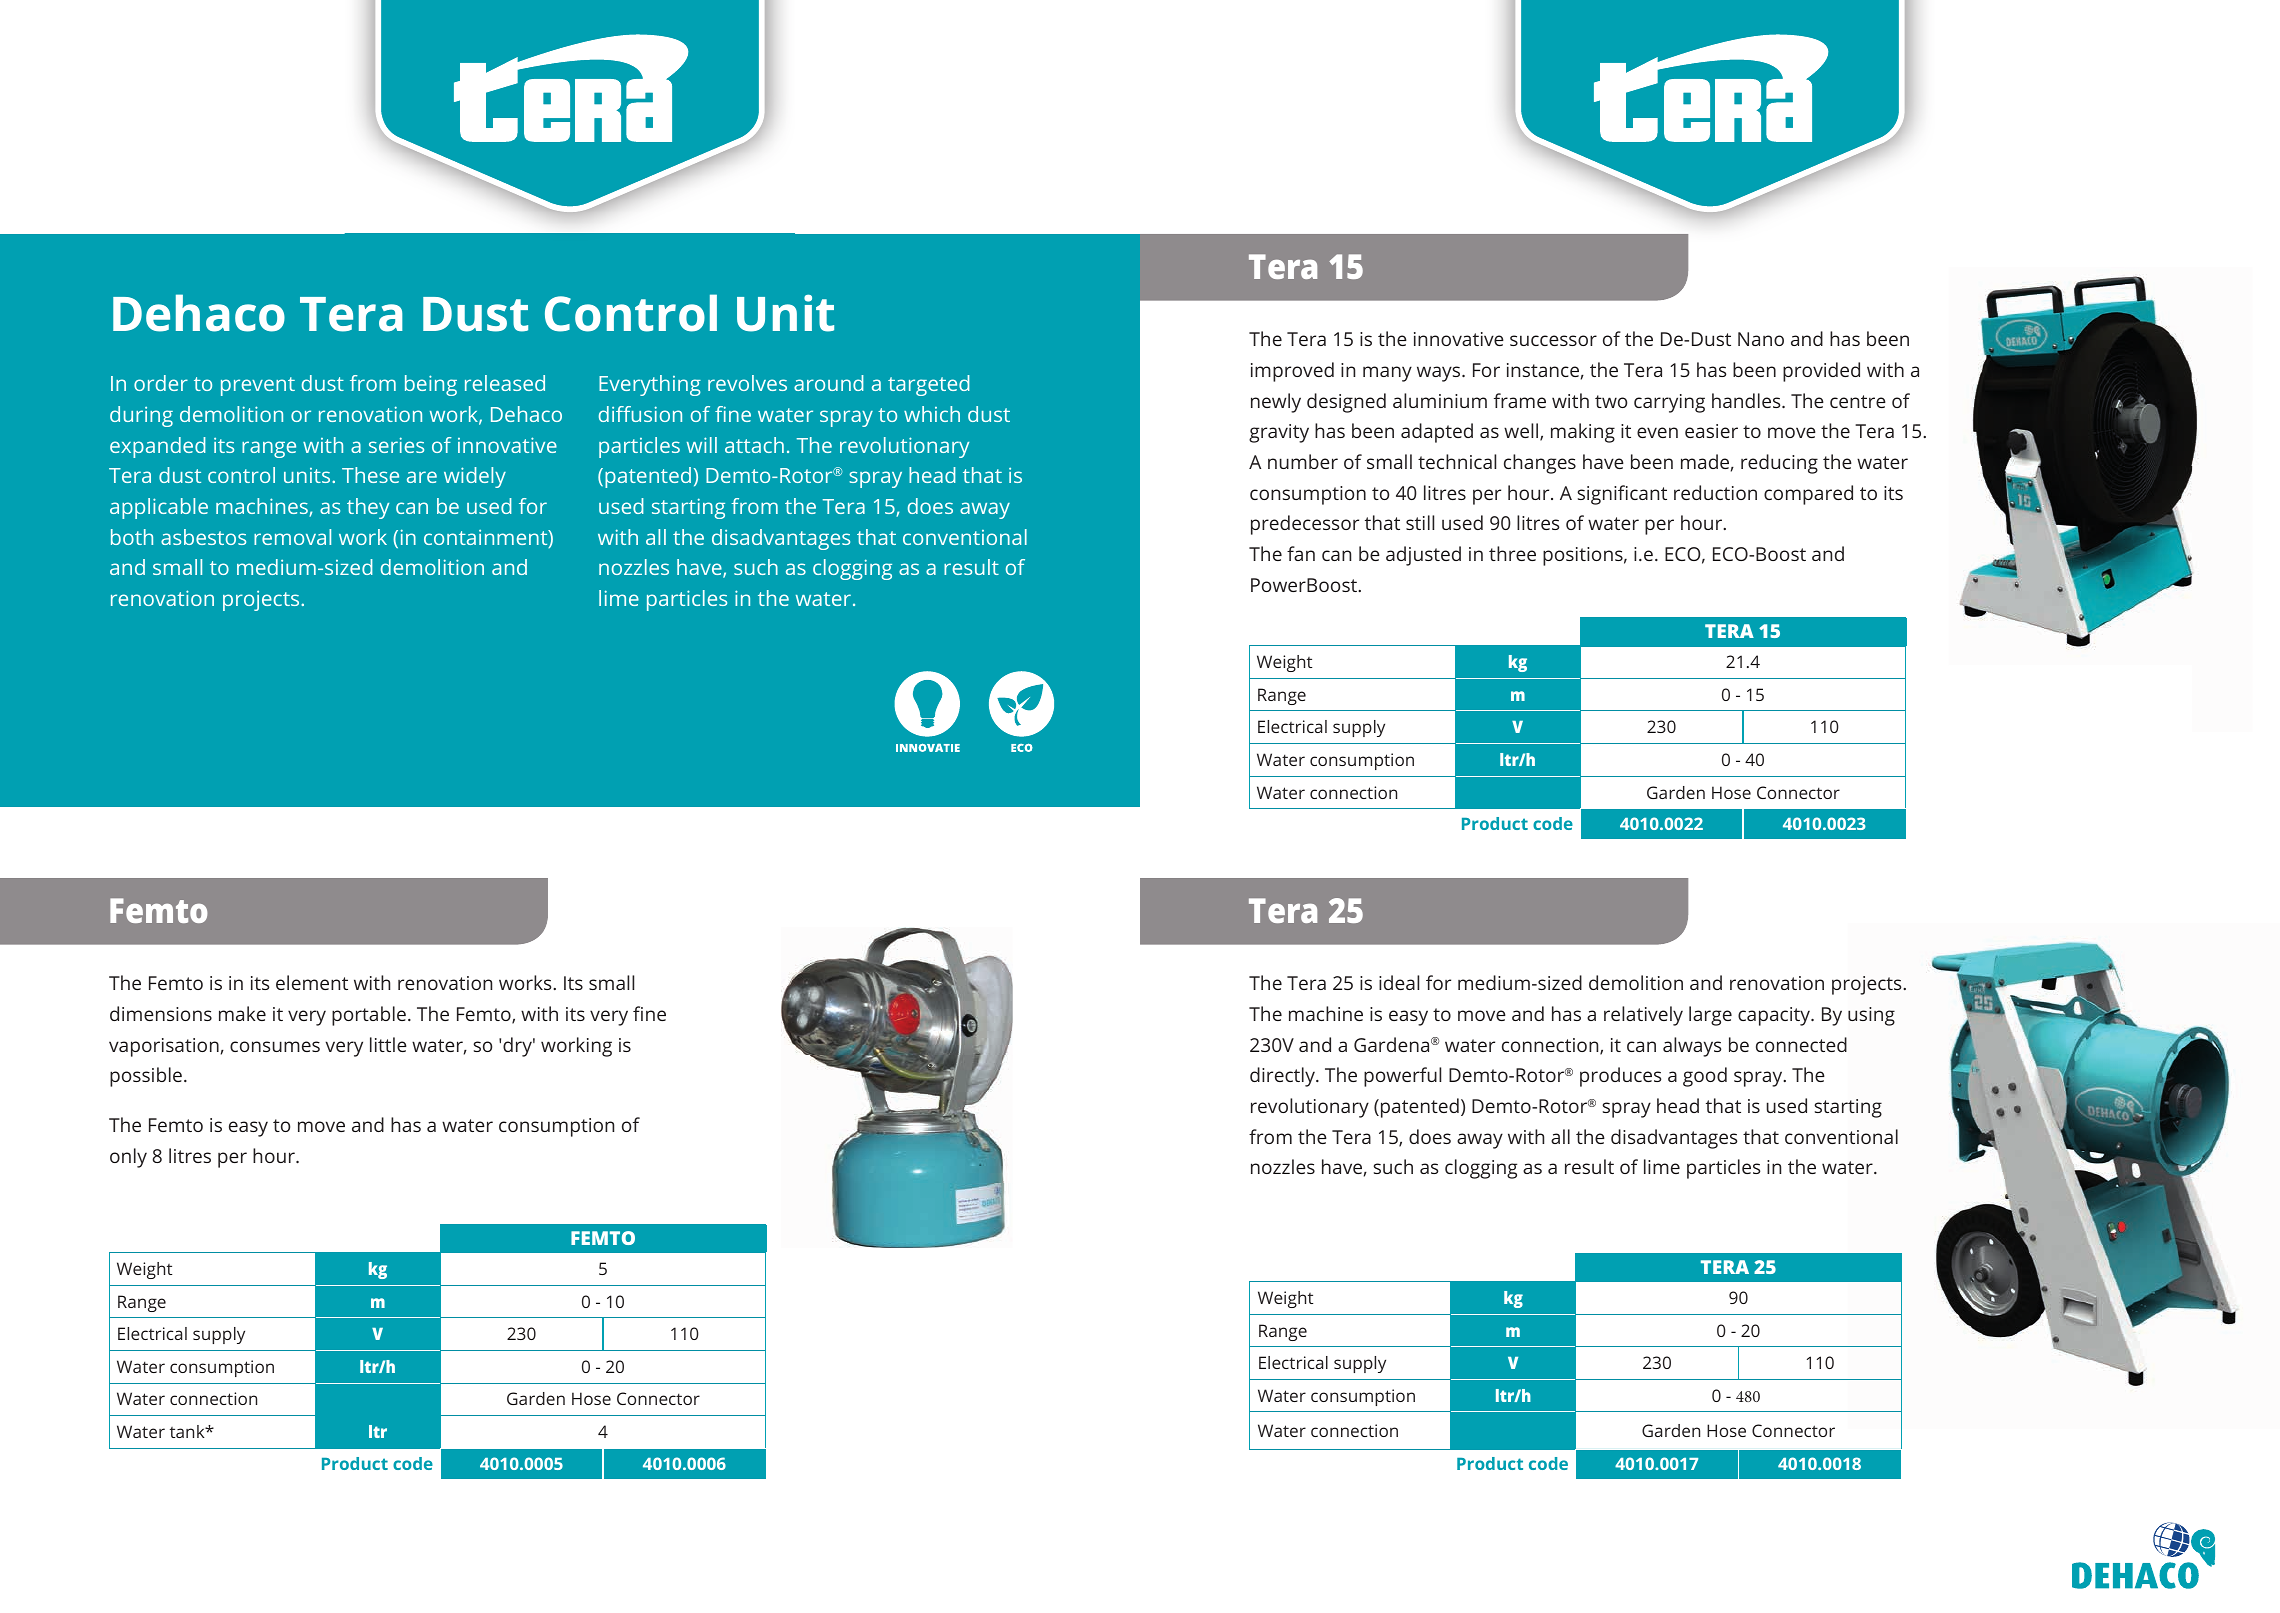  What do you see at coordinates (1620, 1077) in the image?
I see `produces` at bounding box center [1620, 1077].
